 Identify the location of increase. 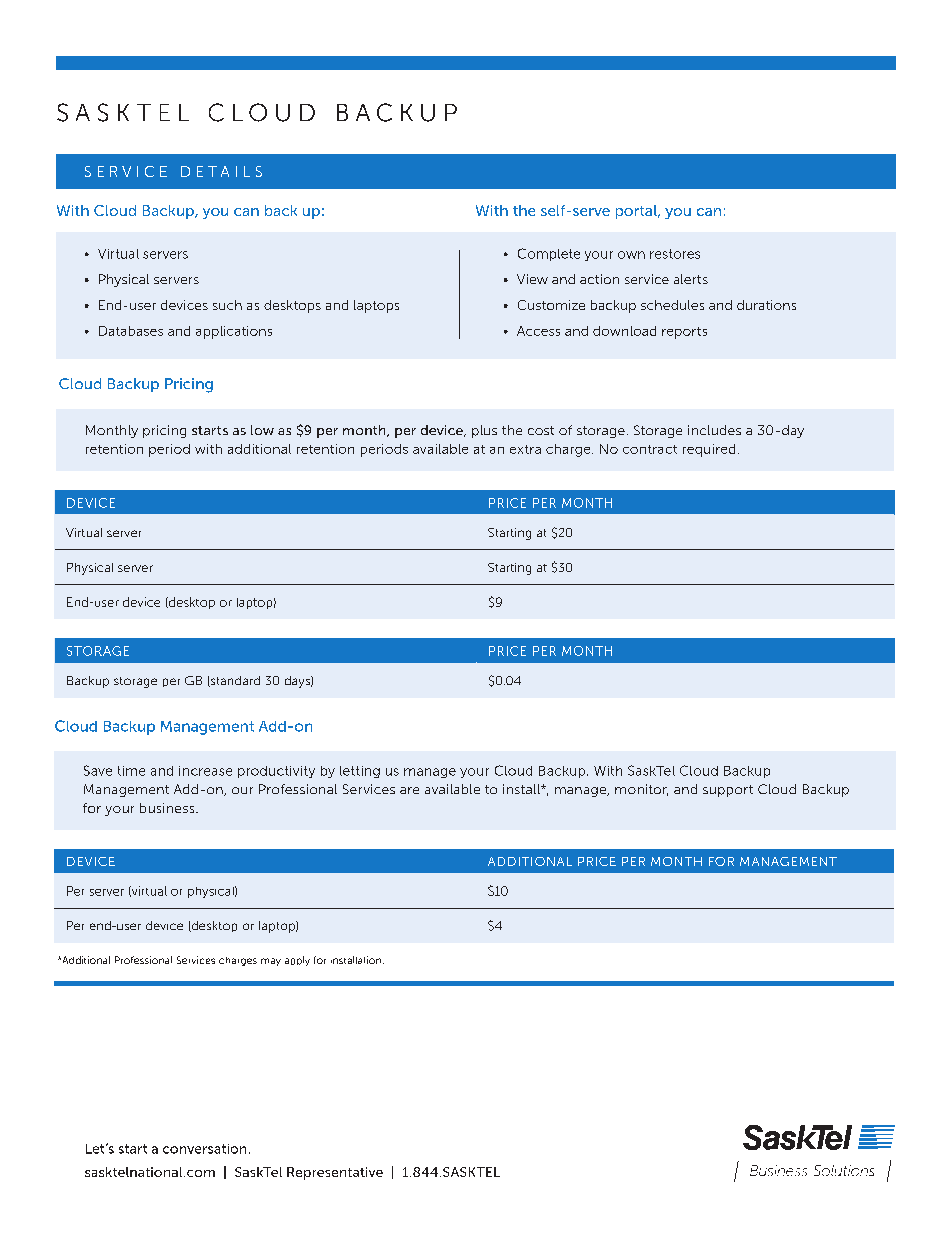
(205, 771).
